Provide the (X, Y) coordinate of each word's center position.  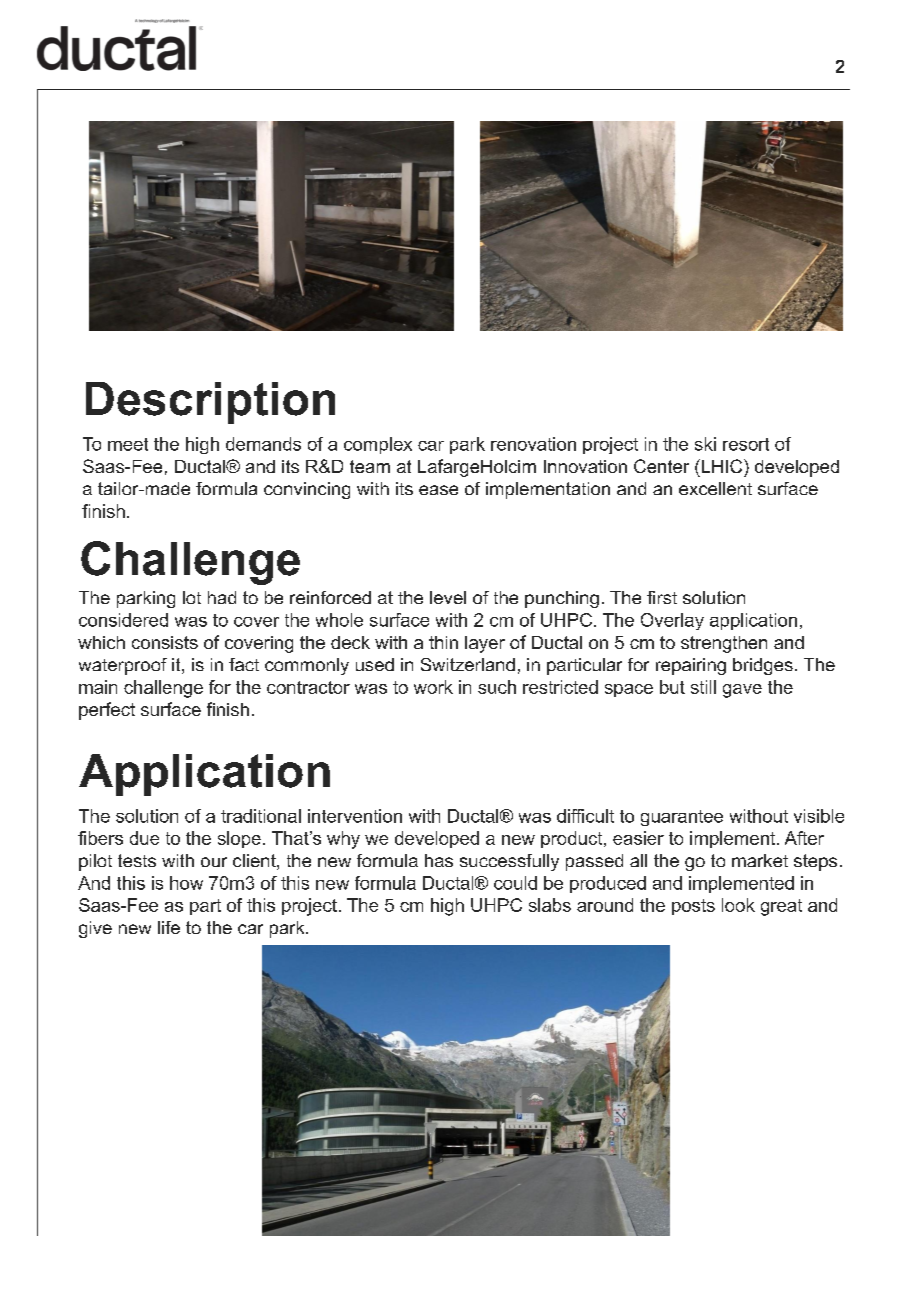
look (738, 905)
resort (746, 444)
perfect (107, 711)
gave (742, 691)
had (222, 597)
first (662, 597)
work (433, 687)
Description (210, 403)
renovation (533, 444)
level (448, 597)
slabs (550, 905)
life (169, 927)
